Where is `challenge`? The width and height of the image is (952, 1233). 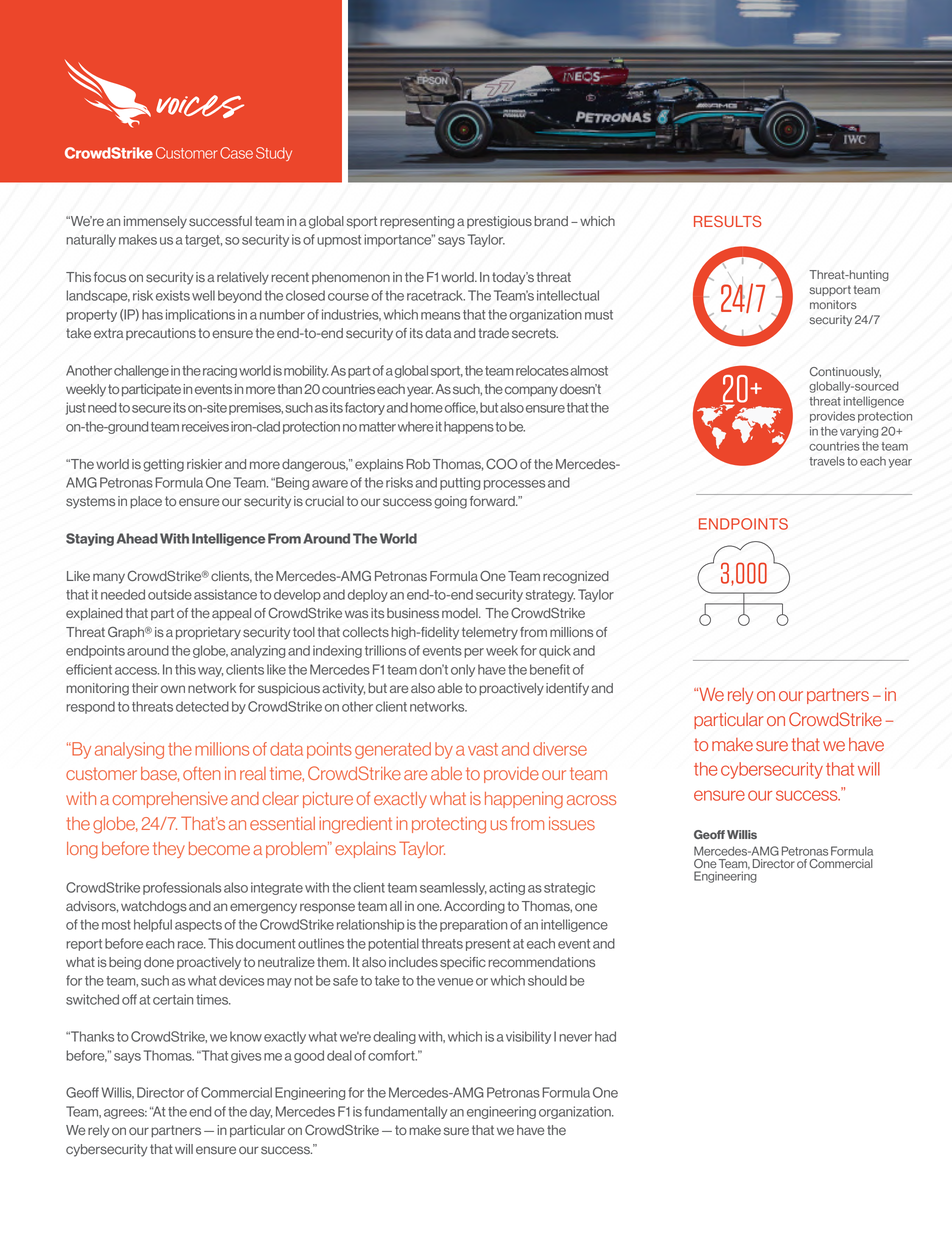
challenge is located at coordinates (141, 371).
